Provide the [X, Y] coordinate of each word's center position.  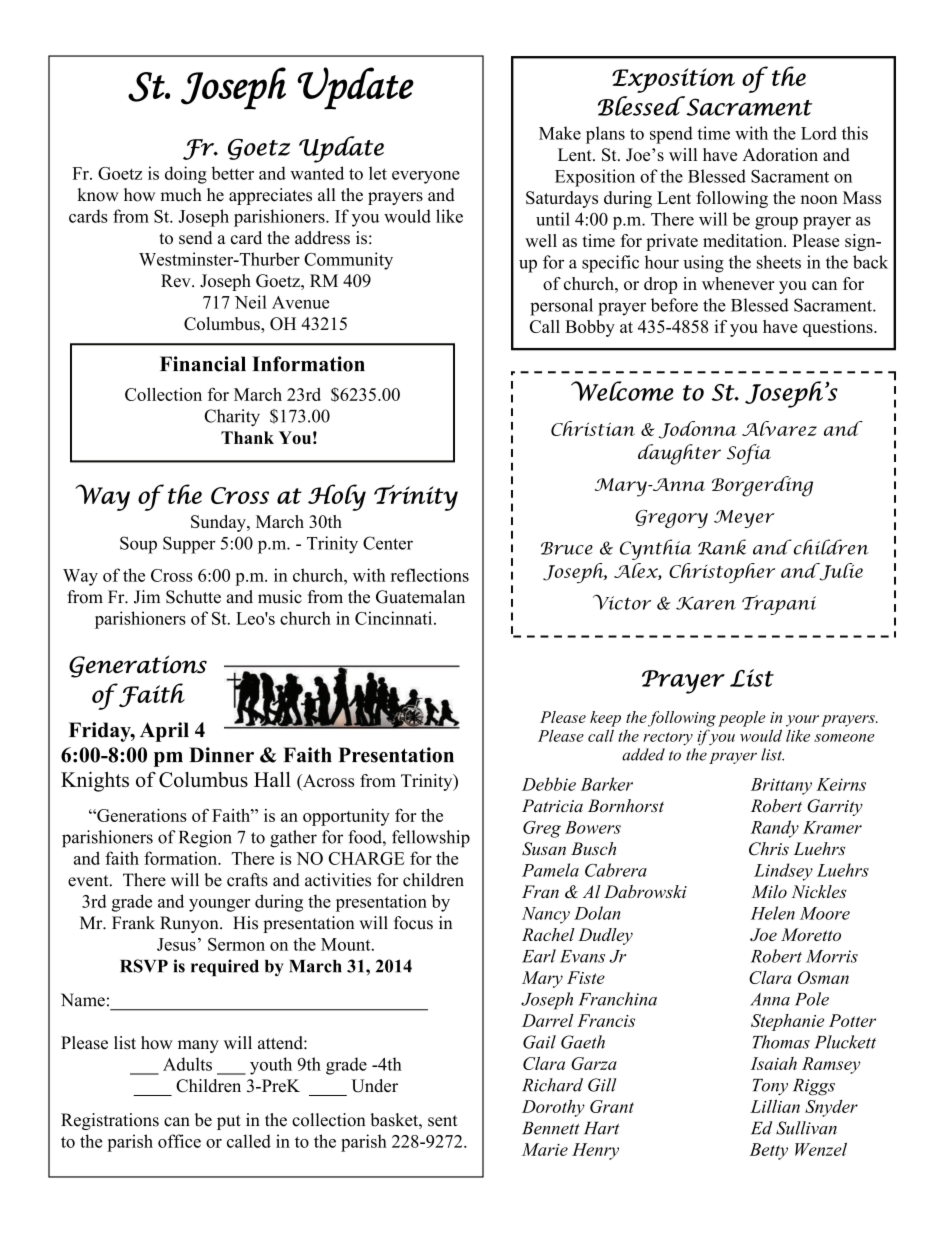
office [179, 1141]
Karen [706, 603]
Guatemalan [420, 597]
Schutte [193, 597]
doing [186, 175]
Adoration [780, 154]
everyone [426, 177]
